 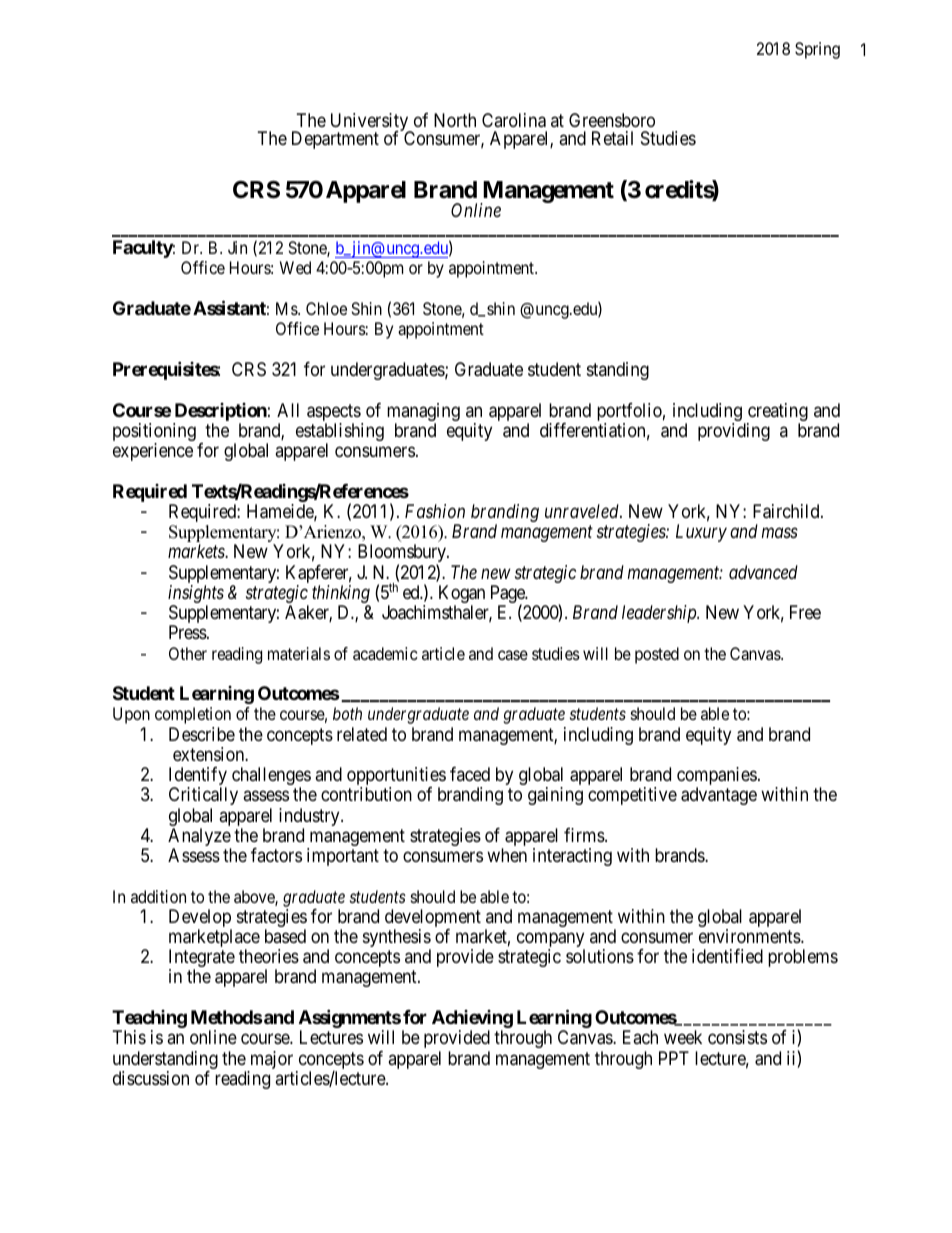 I want to click on major, so click(x=270, y=1061).
